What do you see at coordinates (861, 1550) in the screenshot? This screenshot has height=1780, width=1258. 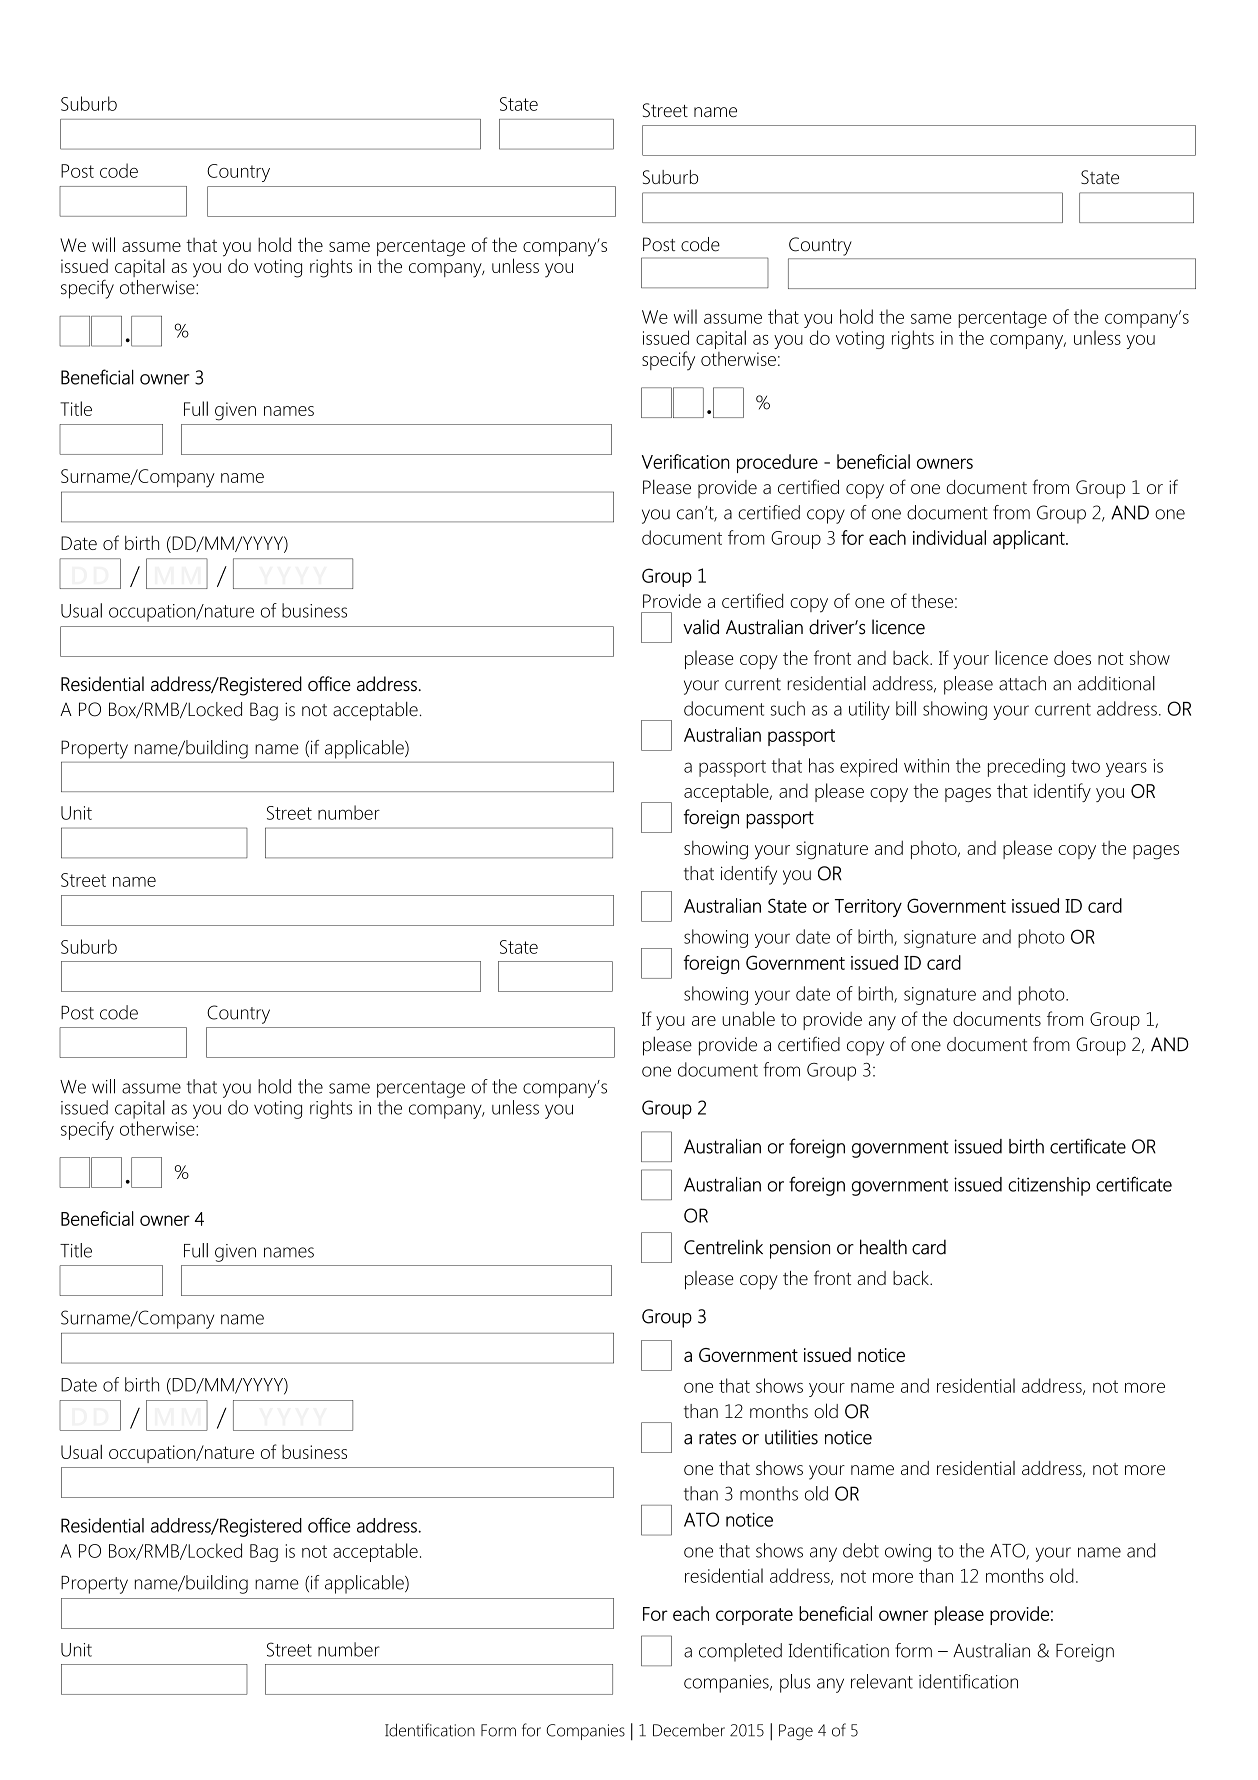 I see `debt` at bounding box center [861, 1550].
